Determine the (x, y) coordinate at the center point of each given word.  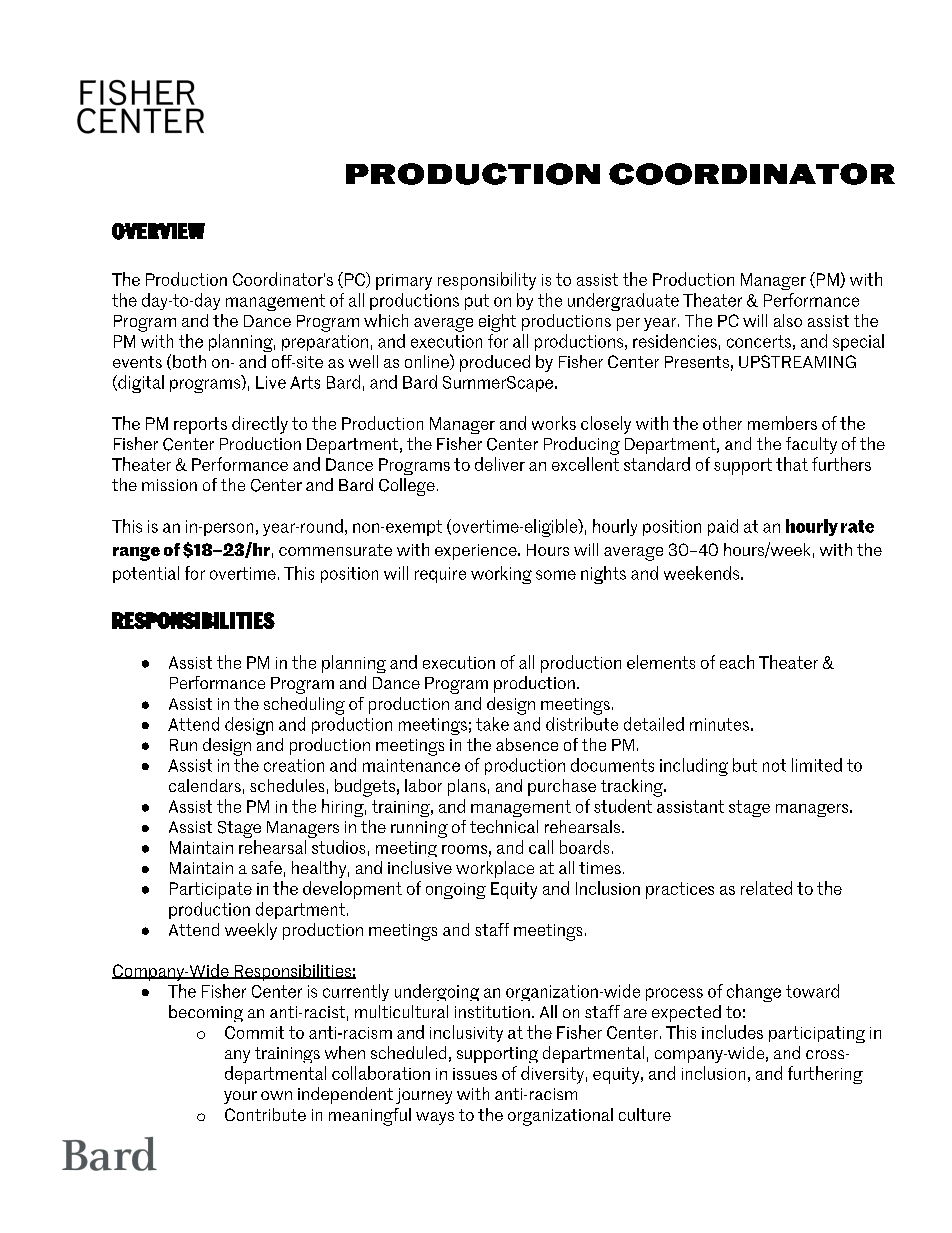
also (788, 320)
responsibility (487, 281)
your (240, 1097)
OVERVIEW (158, 231)
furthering (825, 1075)
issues (475, 1074)
